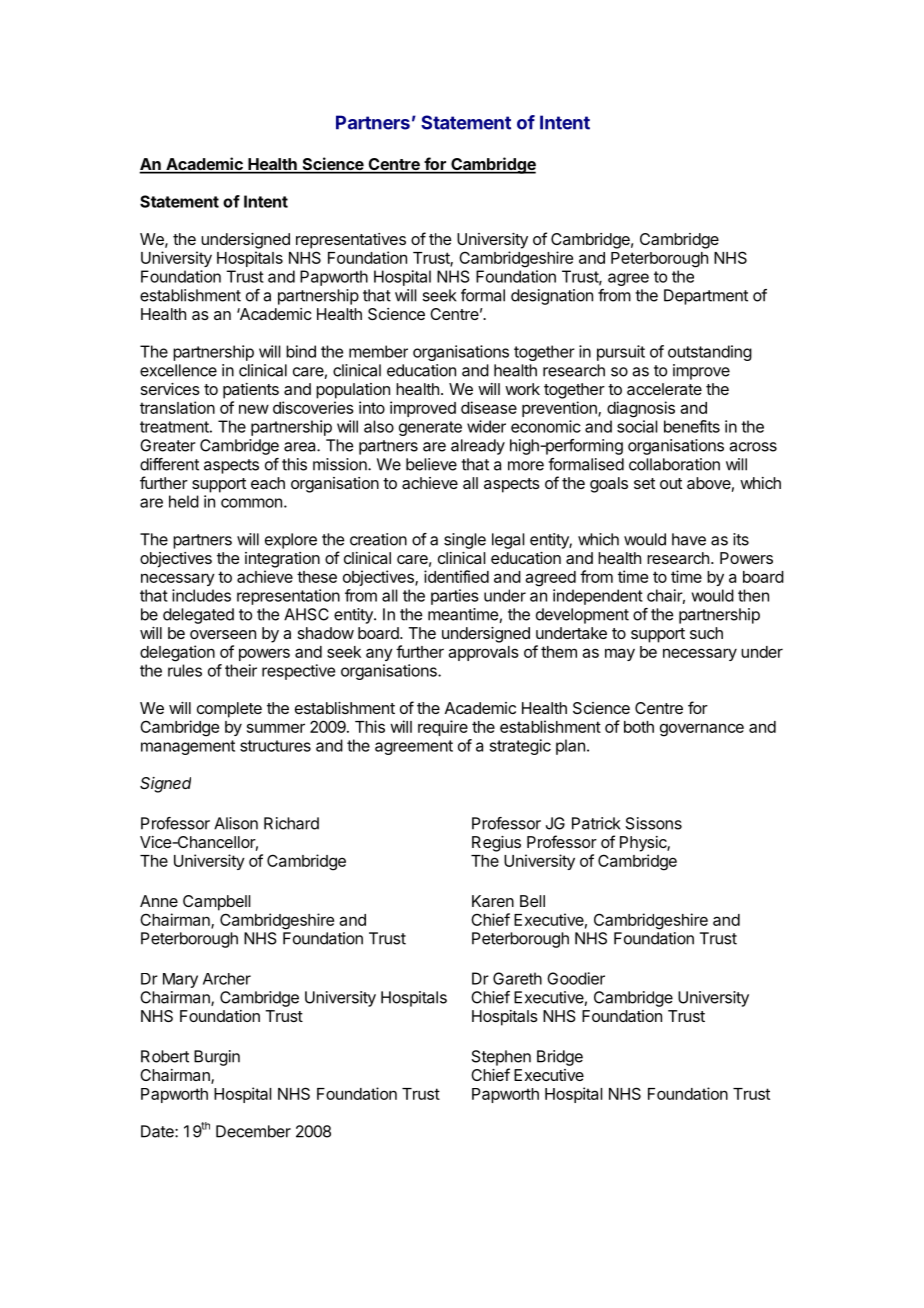  I want to click on their, so click(241, 670).
